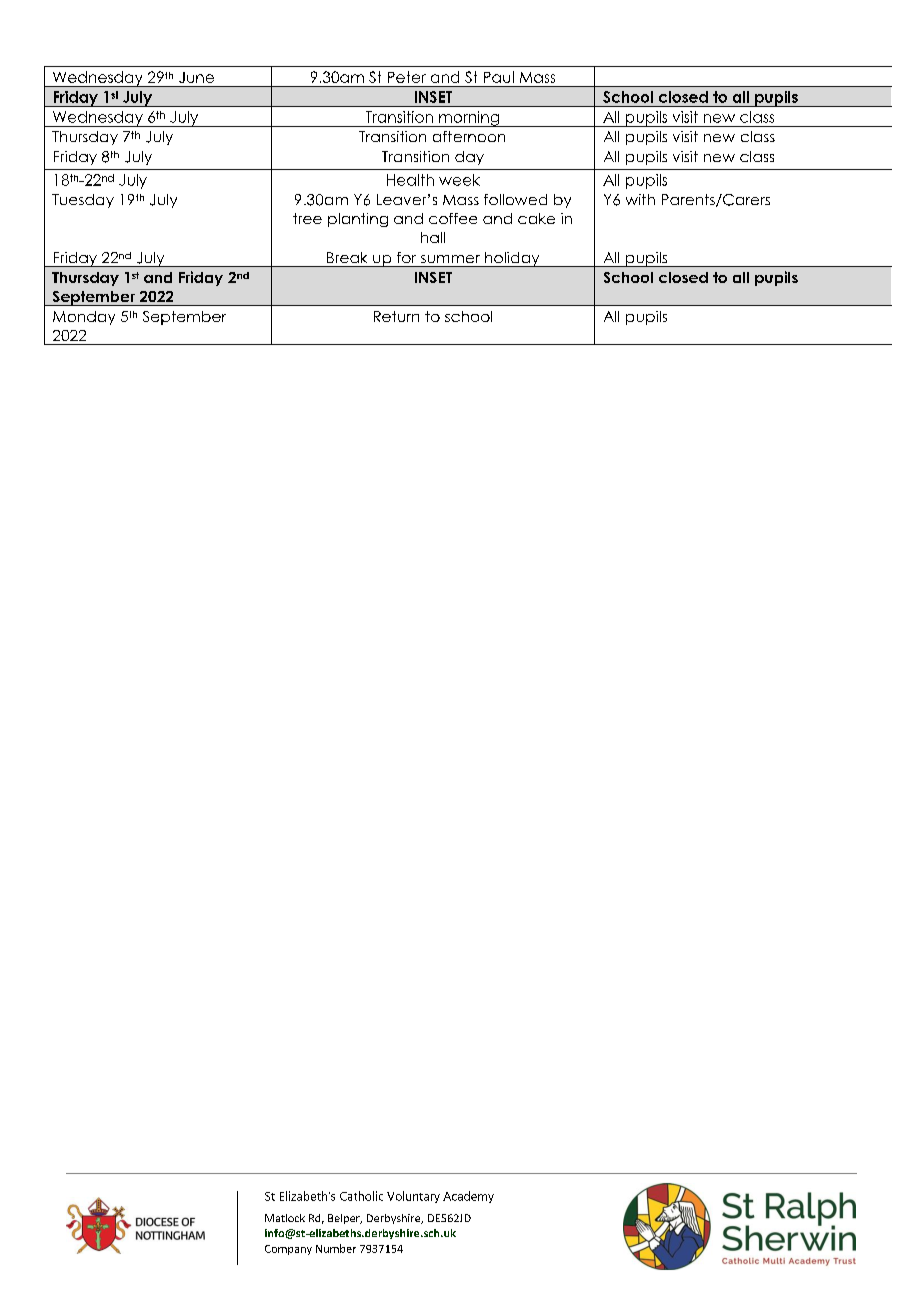 This image has height=1309, width=924. Describe the element at coordinates (288, 1250) in the image. I see `Company` at that location.
